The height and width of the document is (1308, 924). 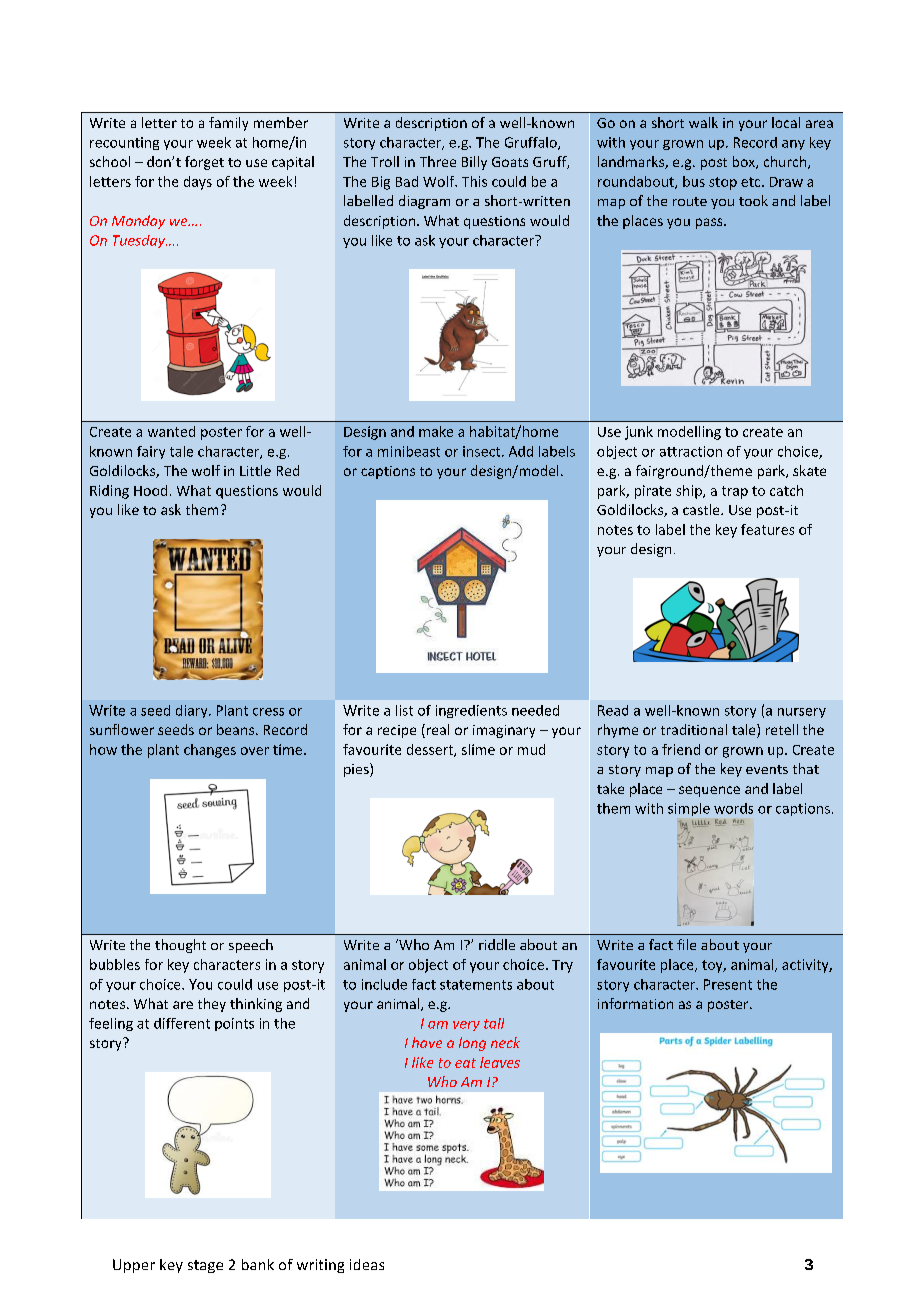 What do you see at coordinates (474, 163) in the document?
I see `Billy` at bounding box center [474, 163].
